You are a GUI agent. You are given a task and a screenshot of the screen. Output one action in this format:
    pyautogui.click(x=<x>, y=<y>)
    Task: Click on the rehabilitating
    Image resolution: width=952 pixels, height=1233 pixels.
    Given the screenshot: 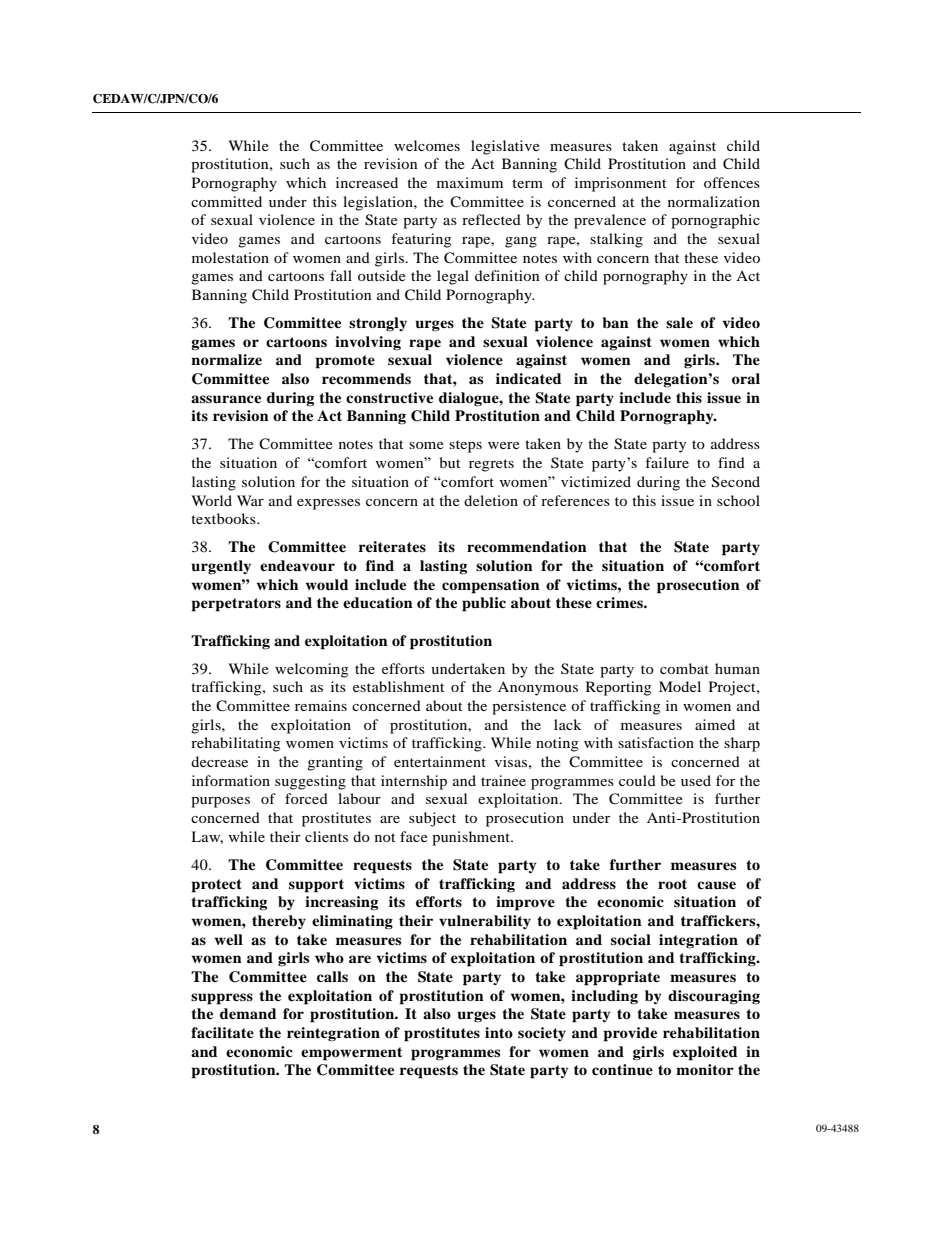 What is the action you would take?
    pyautogui.click(x=235, y=744)
